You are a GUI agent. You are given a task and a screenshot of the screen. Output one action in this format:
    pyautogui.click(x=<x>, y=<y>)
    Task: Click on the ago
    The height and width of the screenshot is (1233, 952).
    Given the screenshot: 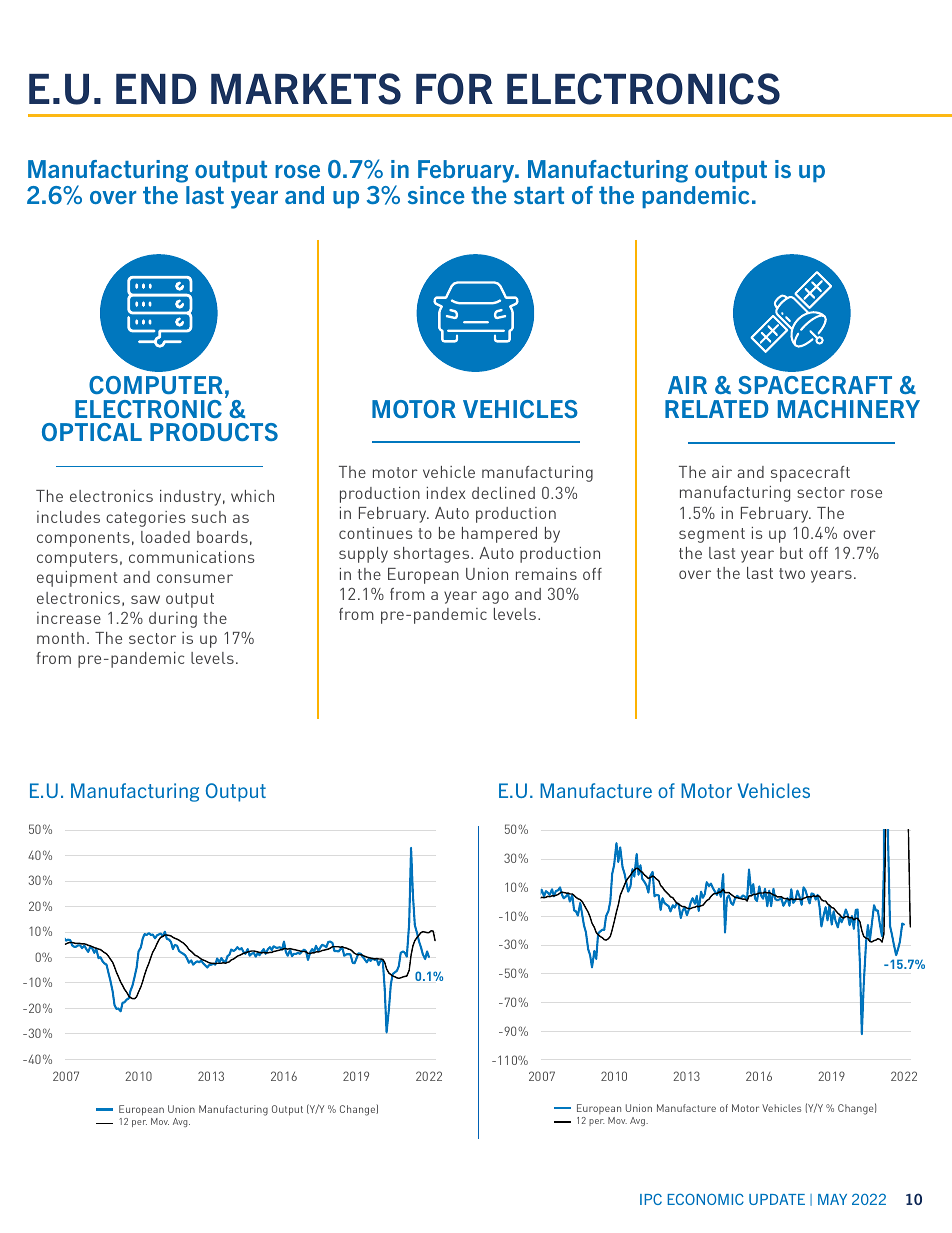 What is the action you would take?
    pyautogui.click(x=495, y=597)
